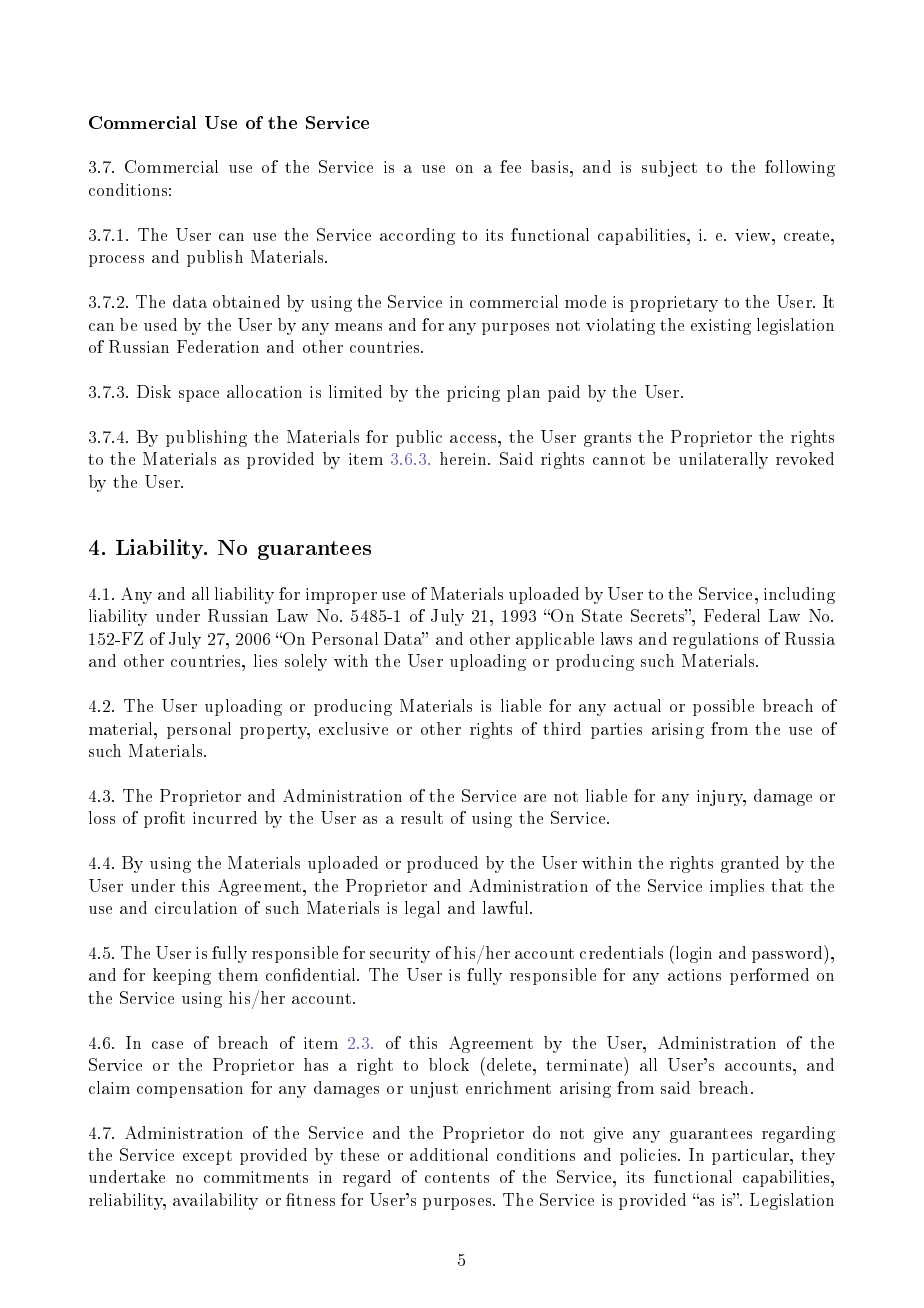 Image resolution: width=924 pixels, height=1308 pixels. Describe the element at coordinates (750, 864) in the screenshot. I see `granted` at that location.
